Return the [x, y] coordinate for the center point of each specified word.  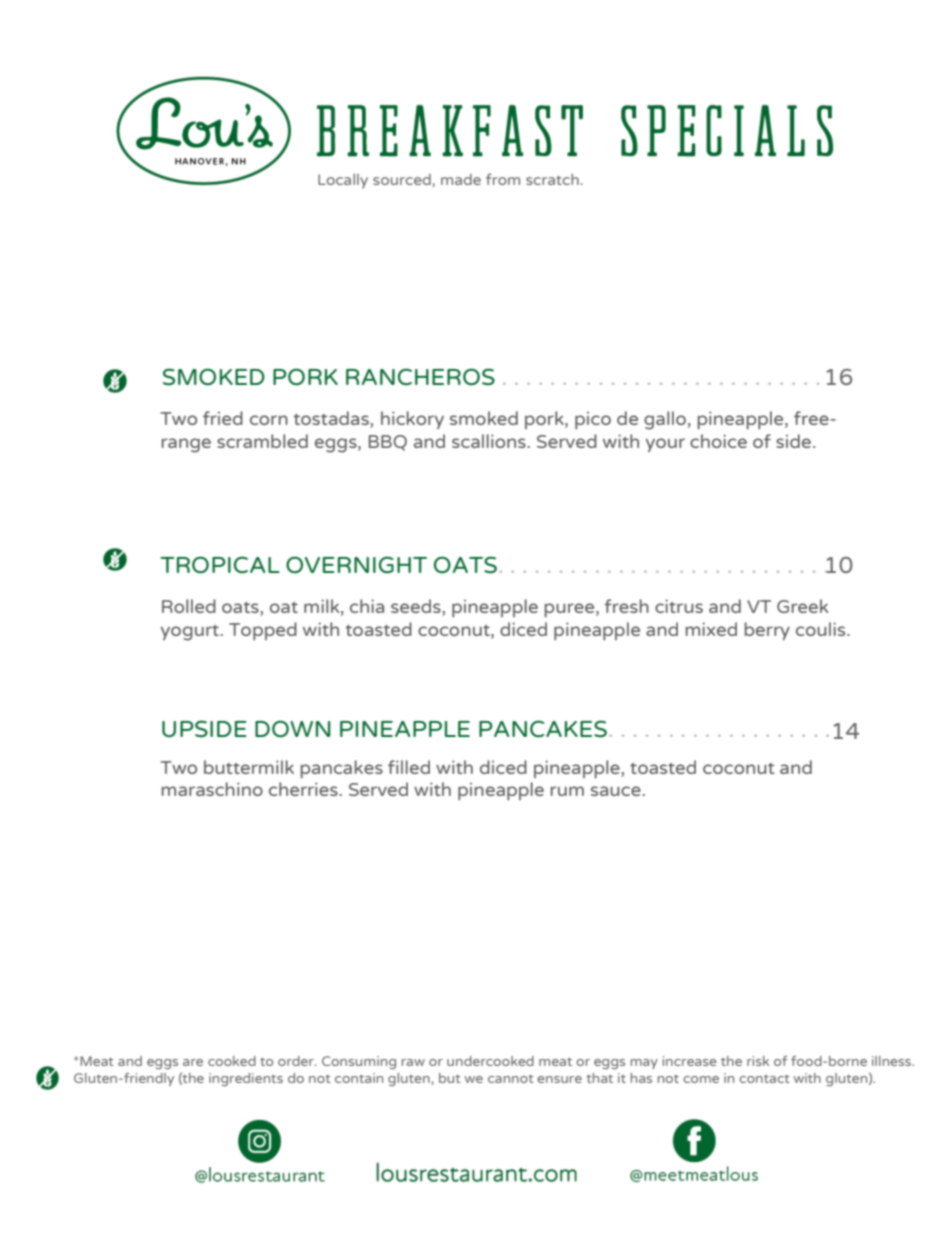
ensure [559, 1079]
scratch [552, 179]
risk [758, 1061]
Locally [343, 181]
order [297, 1061]
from [503, 179]
